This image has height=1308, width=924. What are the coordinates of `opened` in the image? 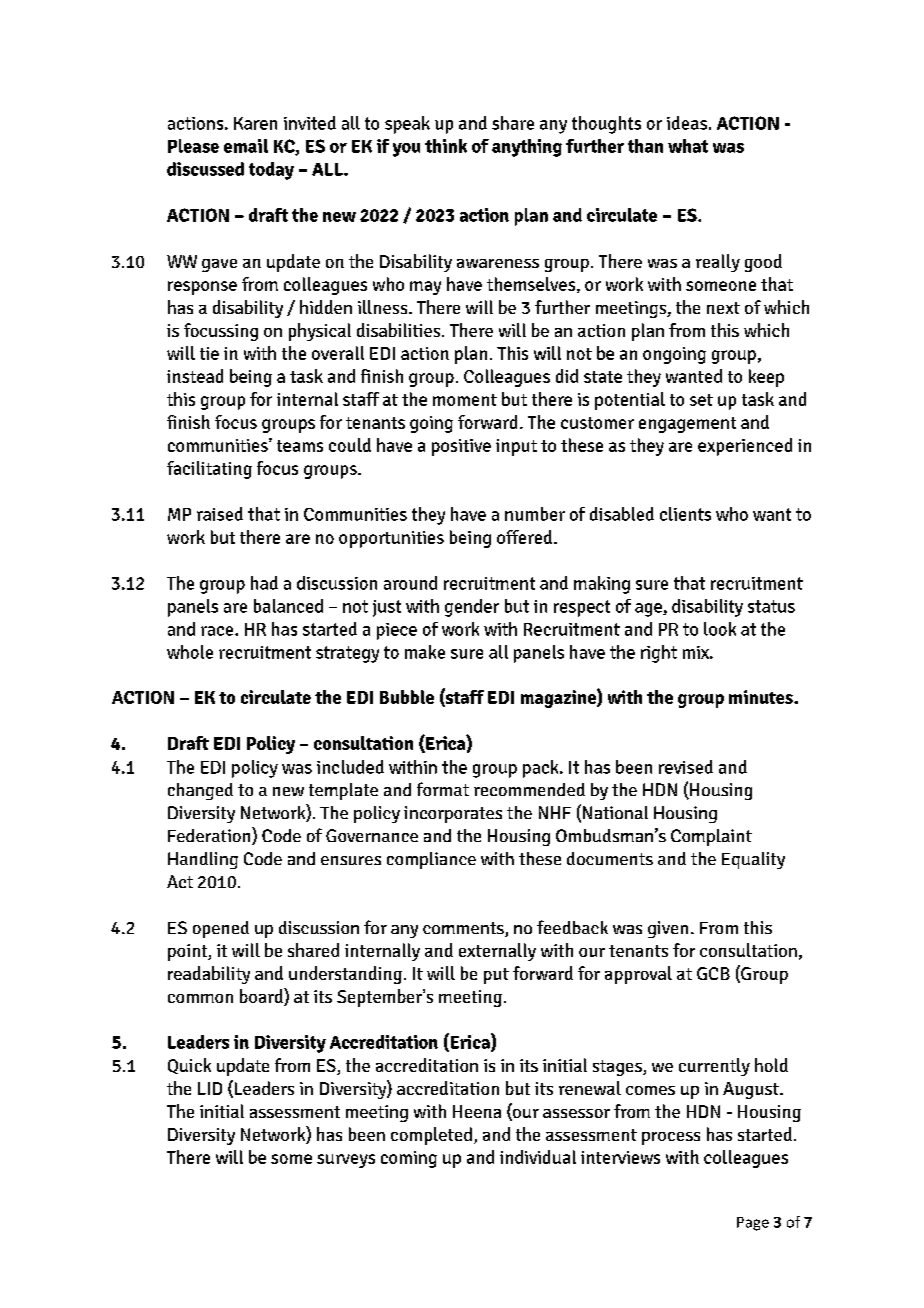 It's located at (221, 929).
